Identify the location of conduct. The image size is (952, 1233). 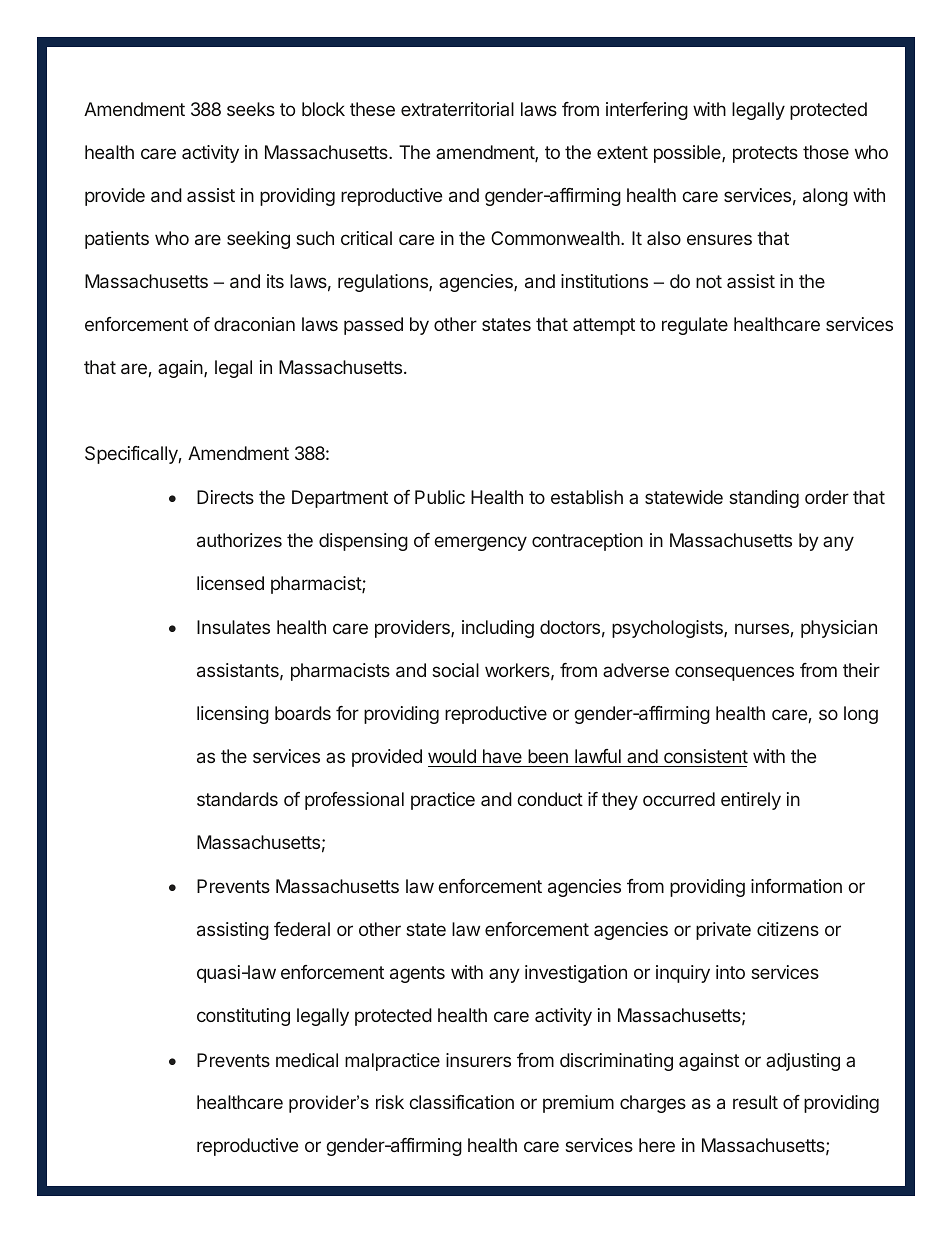
(550, 799).
